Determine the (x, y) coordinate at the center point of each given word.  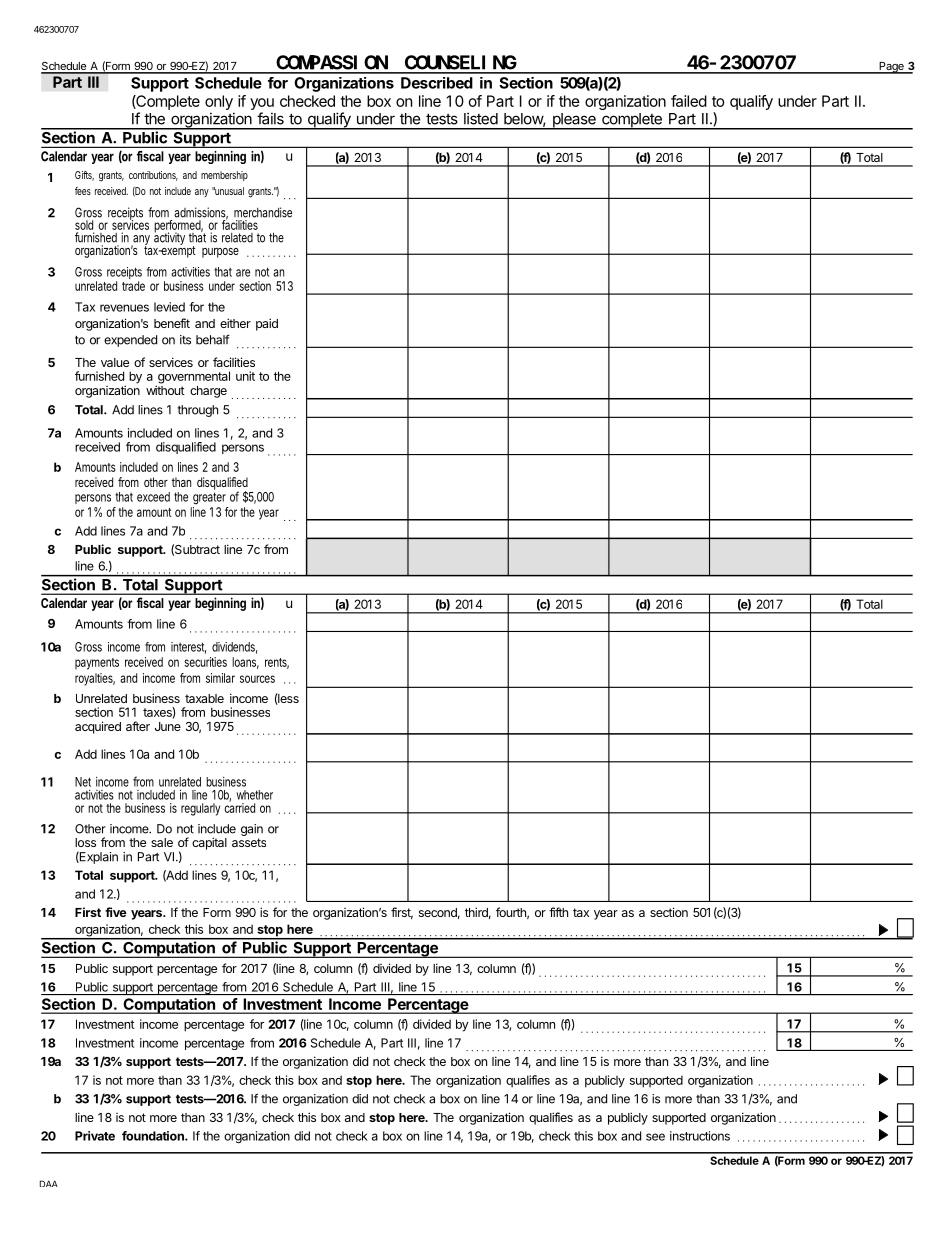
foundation (154, 1136)
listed (481, 119)
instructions (700, 1136)
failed (689, 101)
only (219, 104)
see (655, 1137)
